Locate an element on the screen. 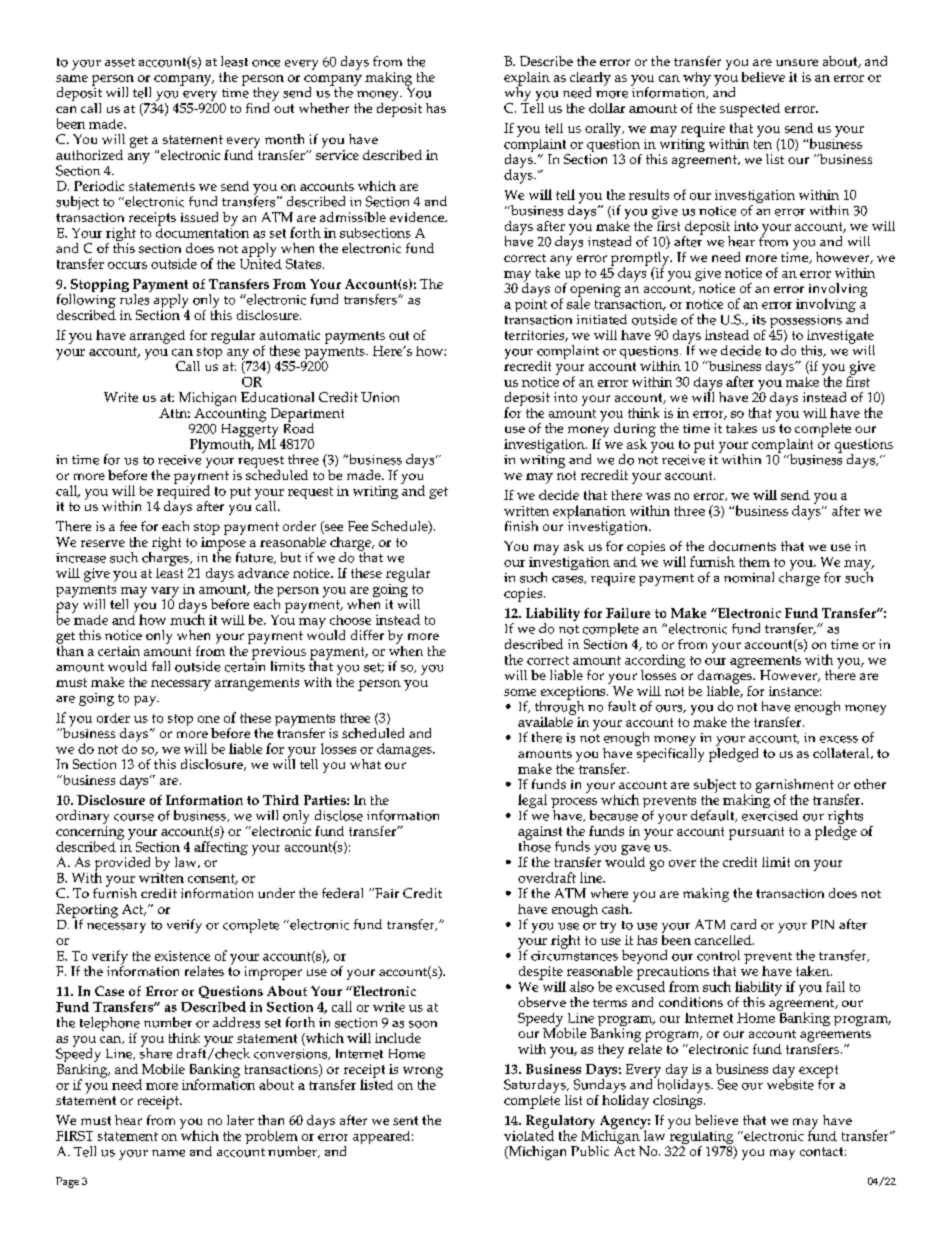 This screenshot has width=952, height=1233. name is located at coordinates (168, 1153).
